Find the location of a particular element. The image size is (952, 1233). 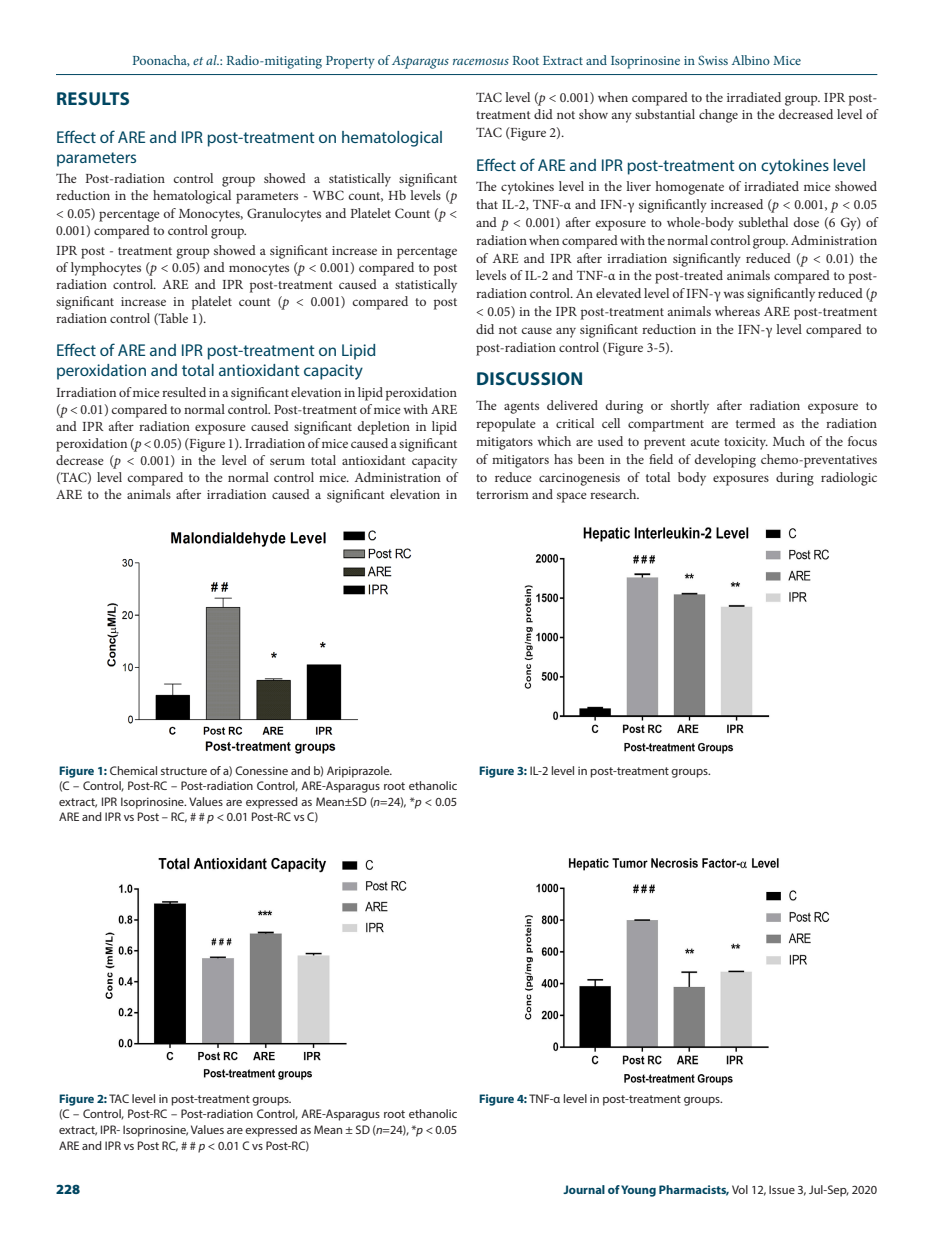

Albino is located at coordinates (751, 60).
